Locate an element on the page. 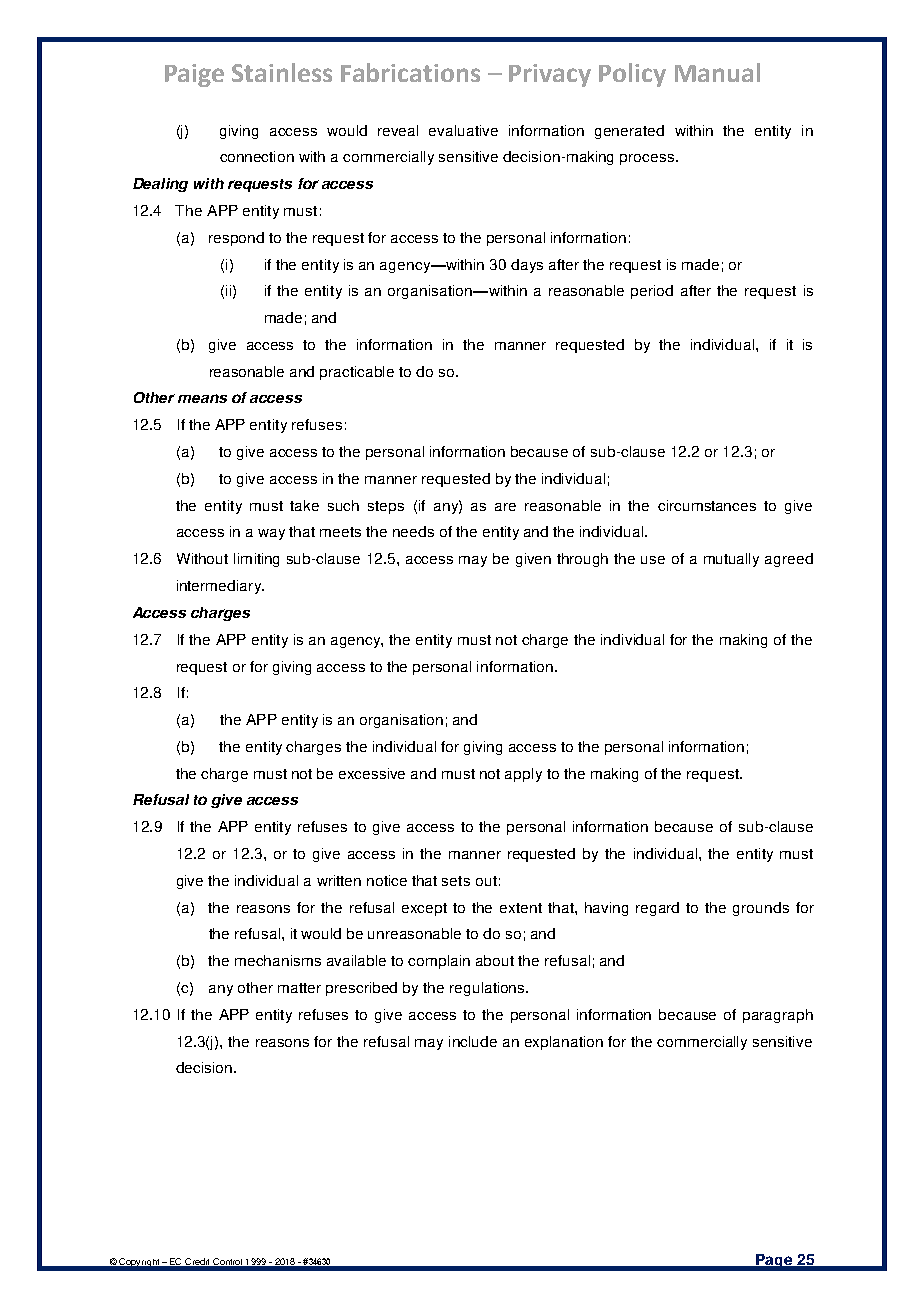 The height and width of the document is (1308, 924). matter is located at coordinates (299, 988).
